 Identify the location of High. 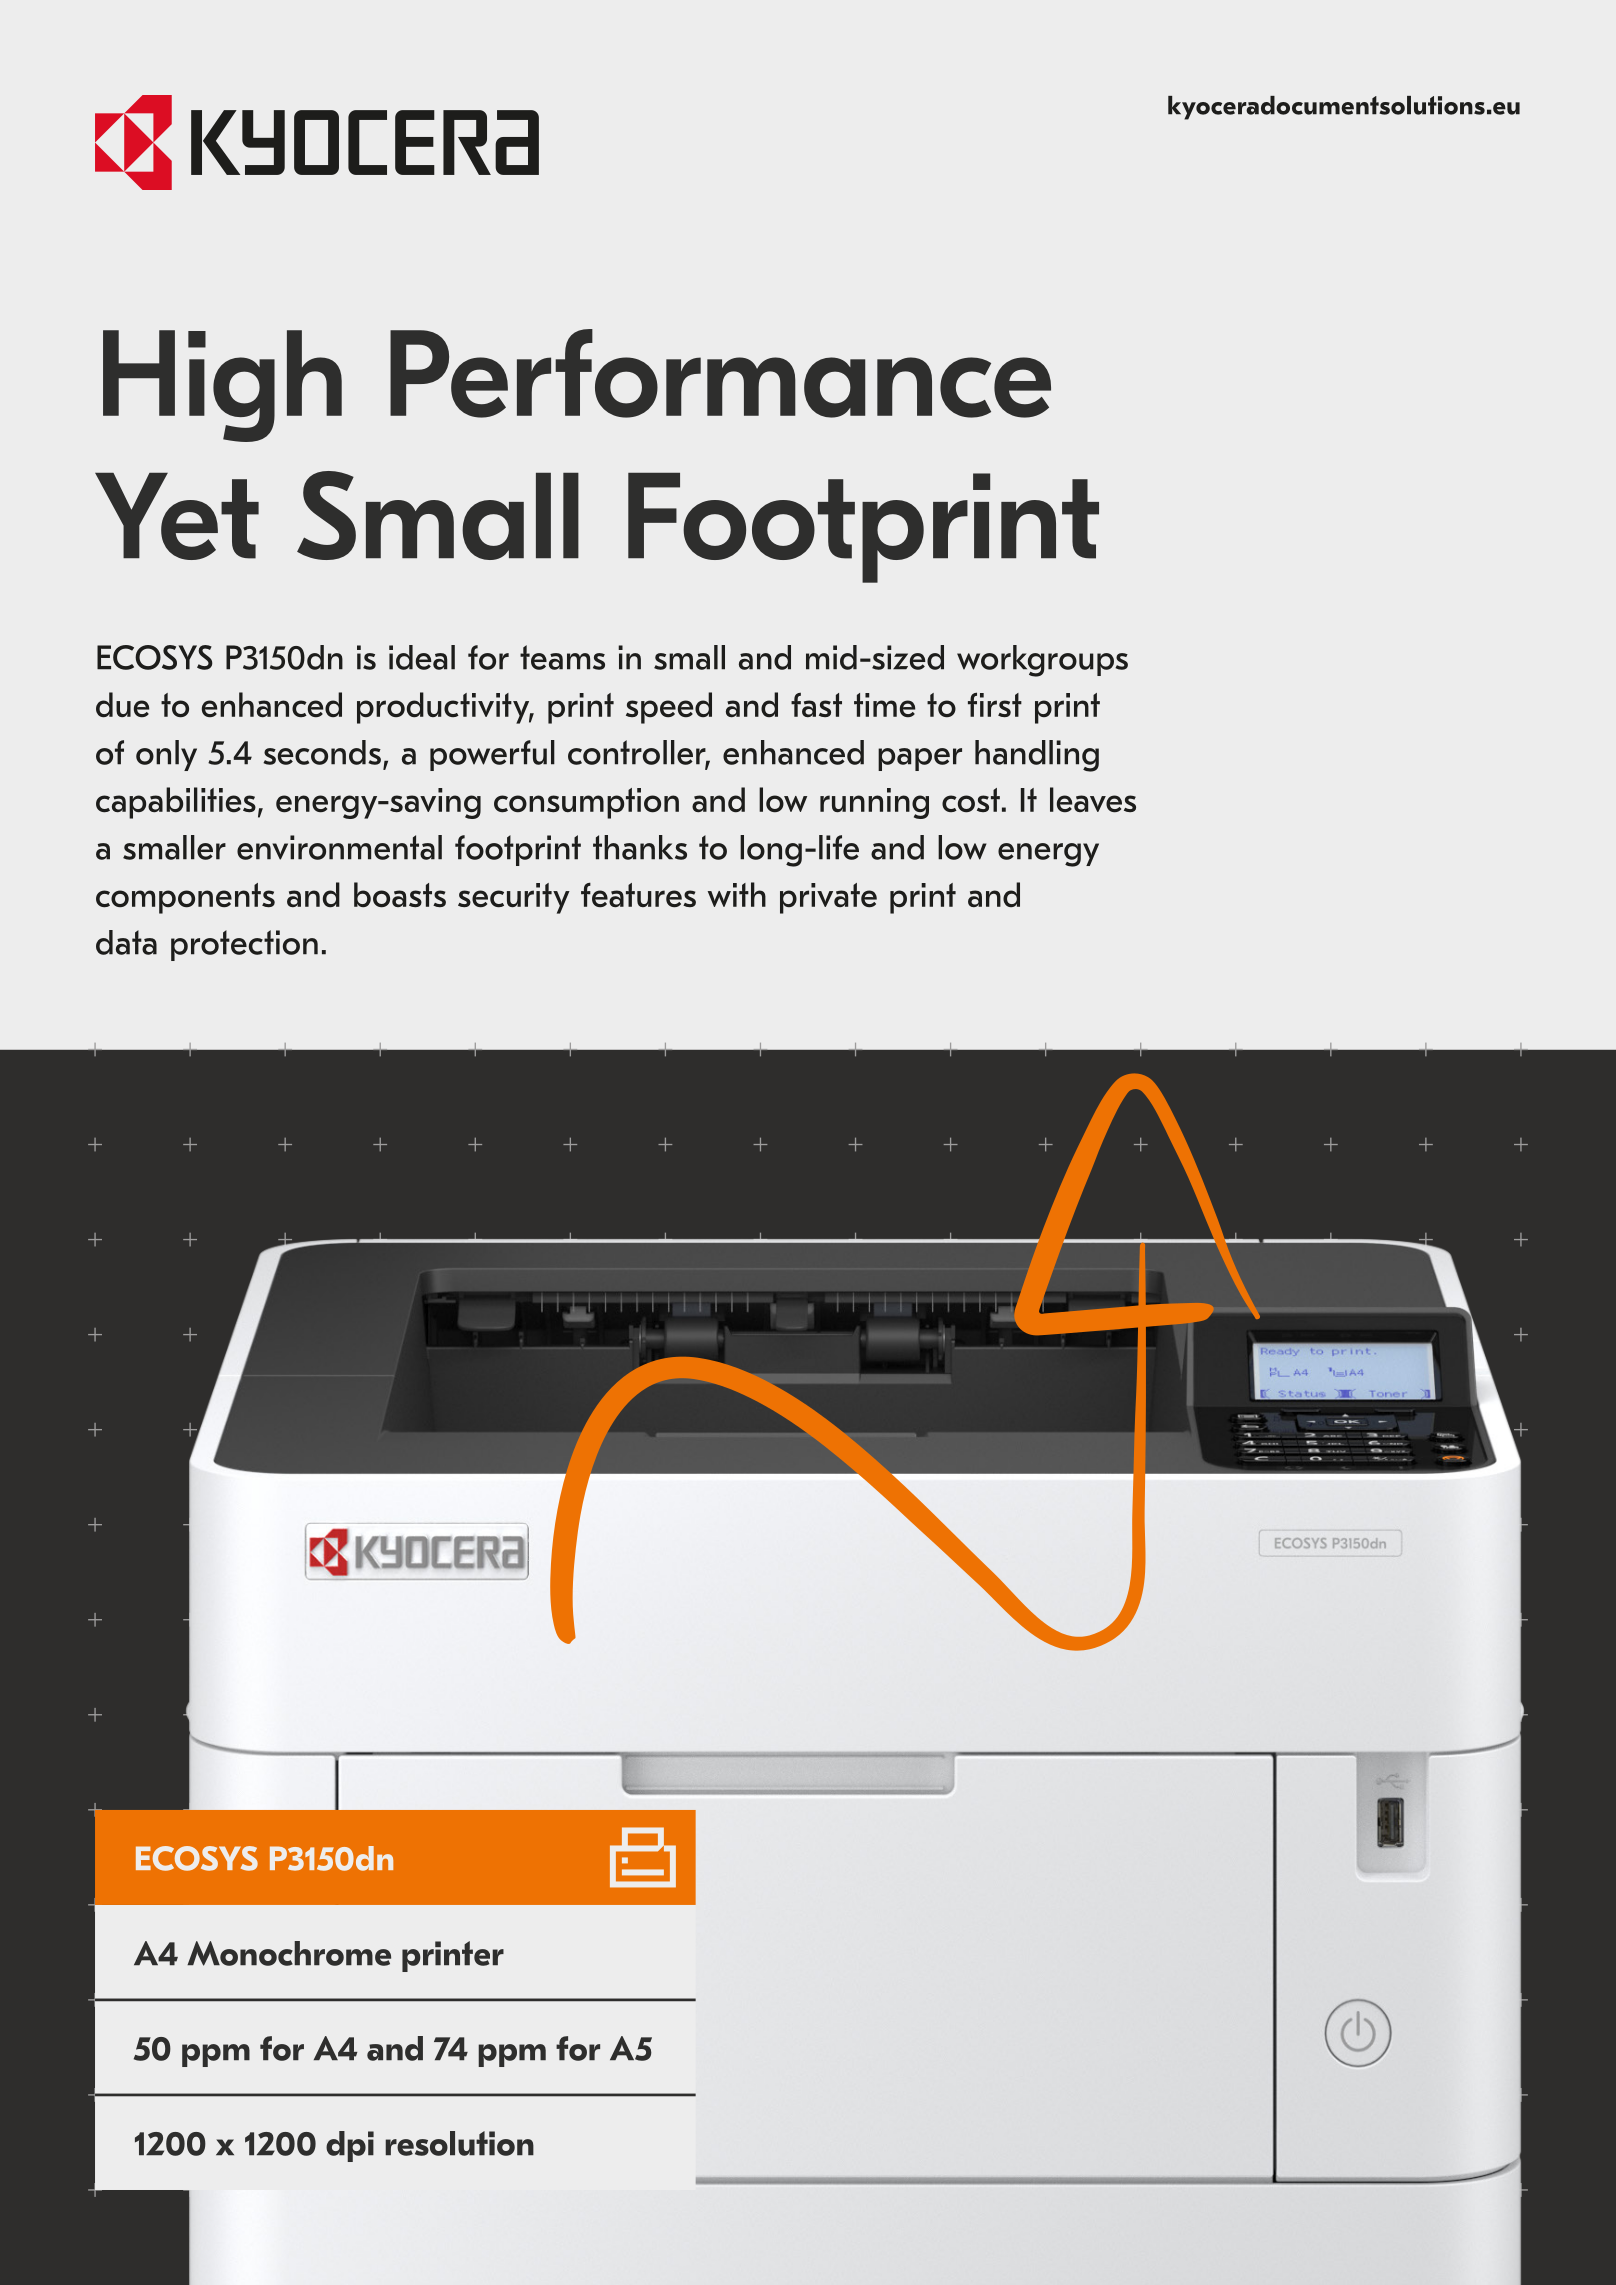
(222, 386).
